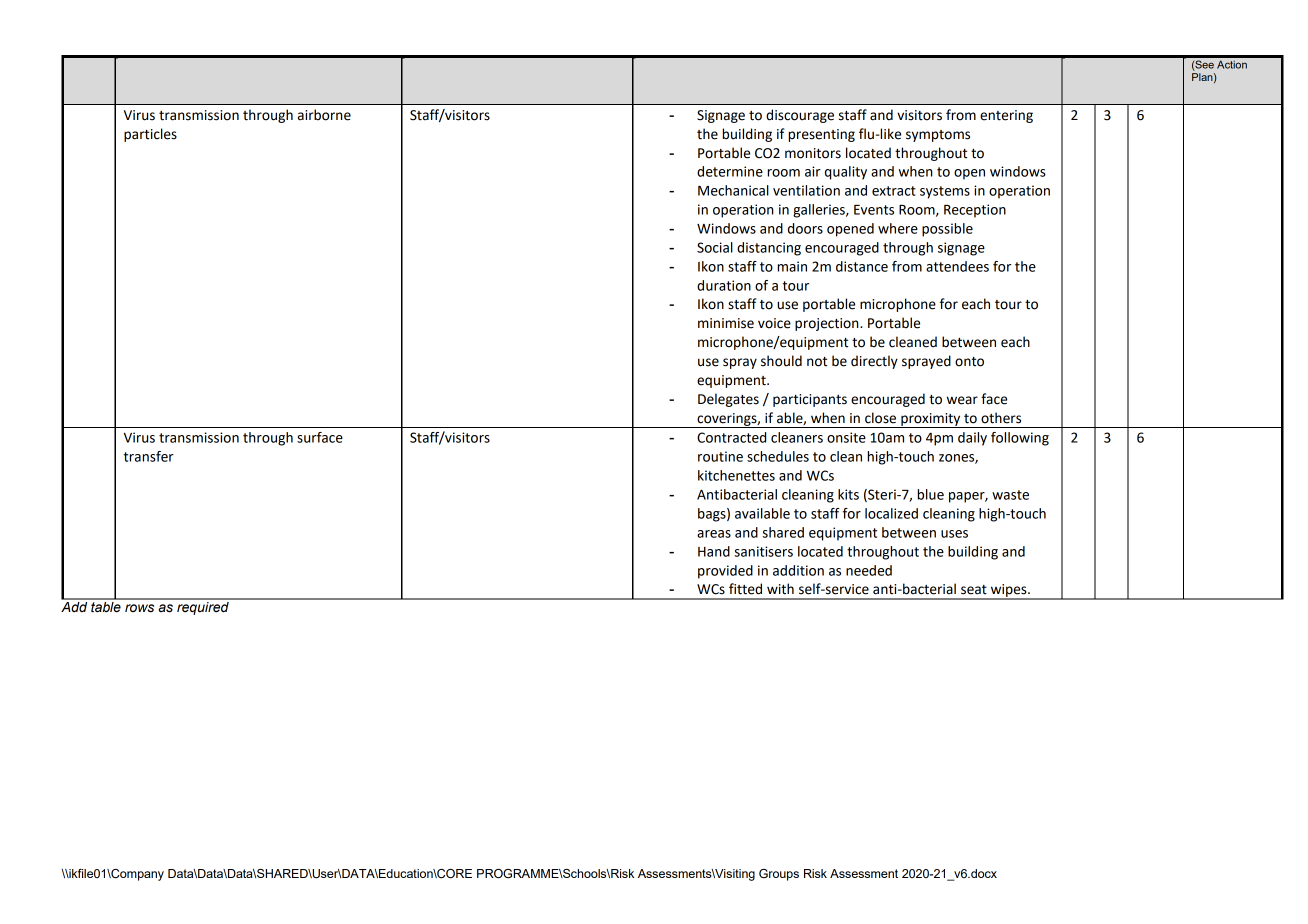  Describe the element at coordinates (780, 589) in the screenshot. I see `with` at that location.
